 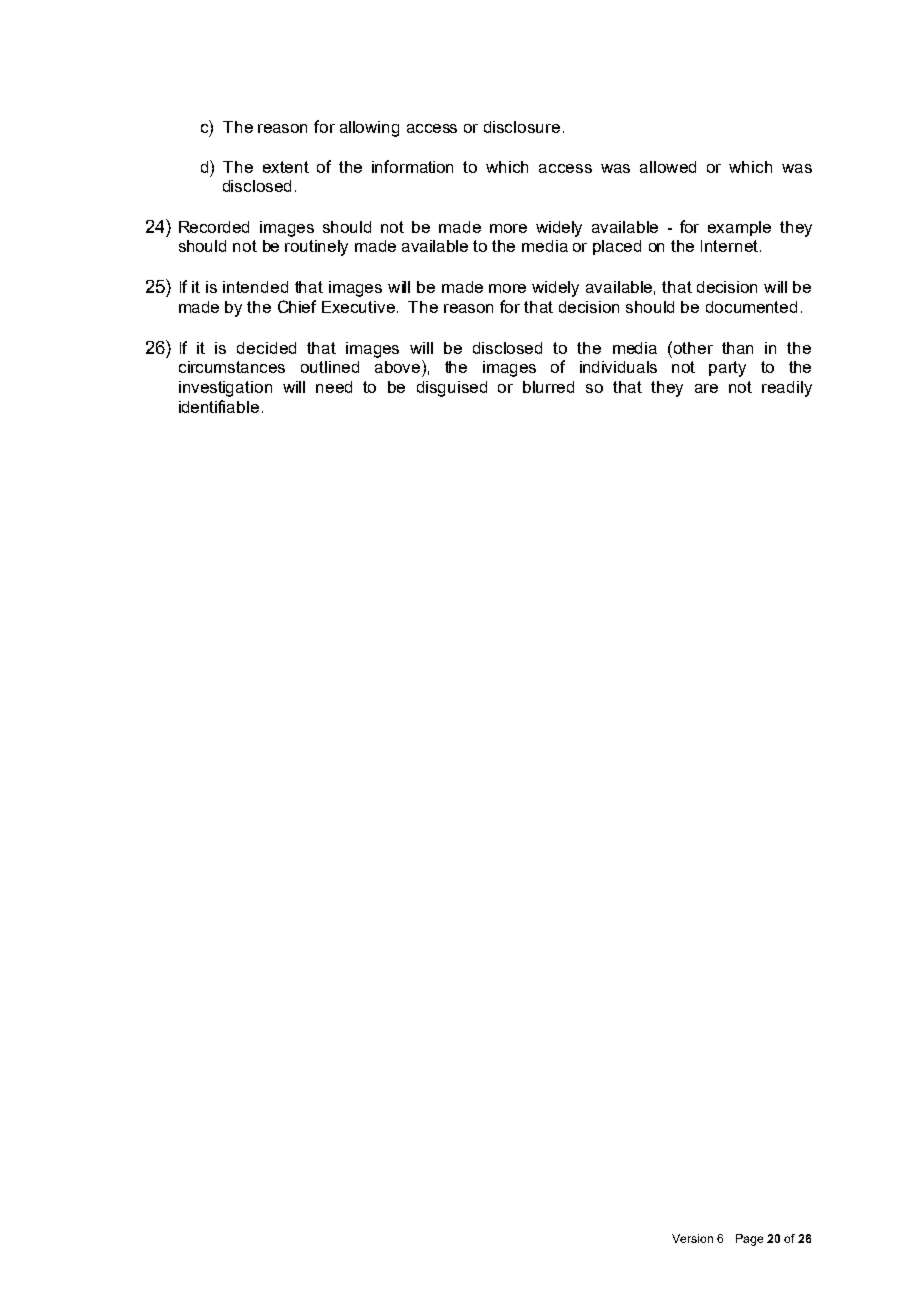 I want to click on disguised, so click(x=452, y=389).
